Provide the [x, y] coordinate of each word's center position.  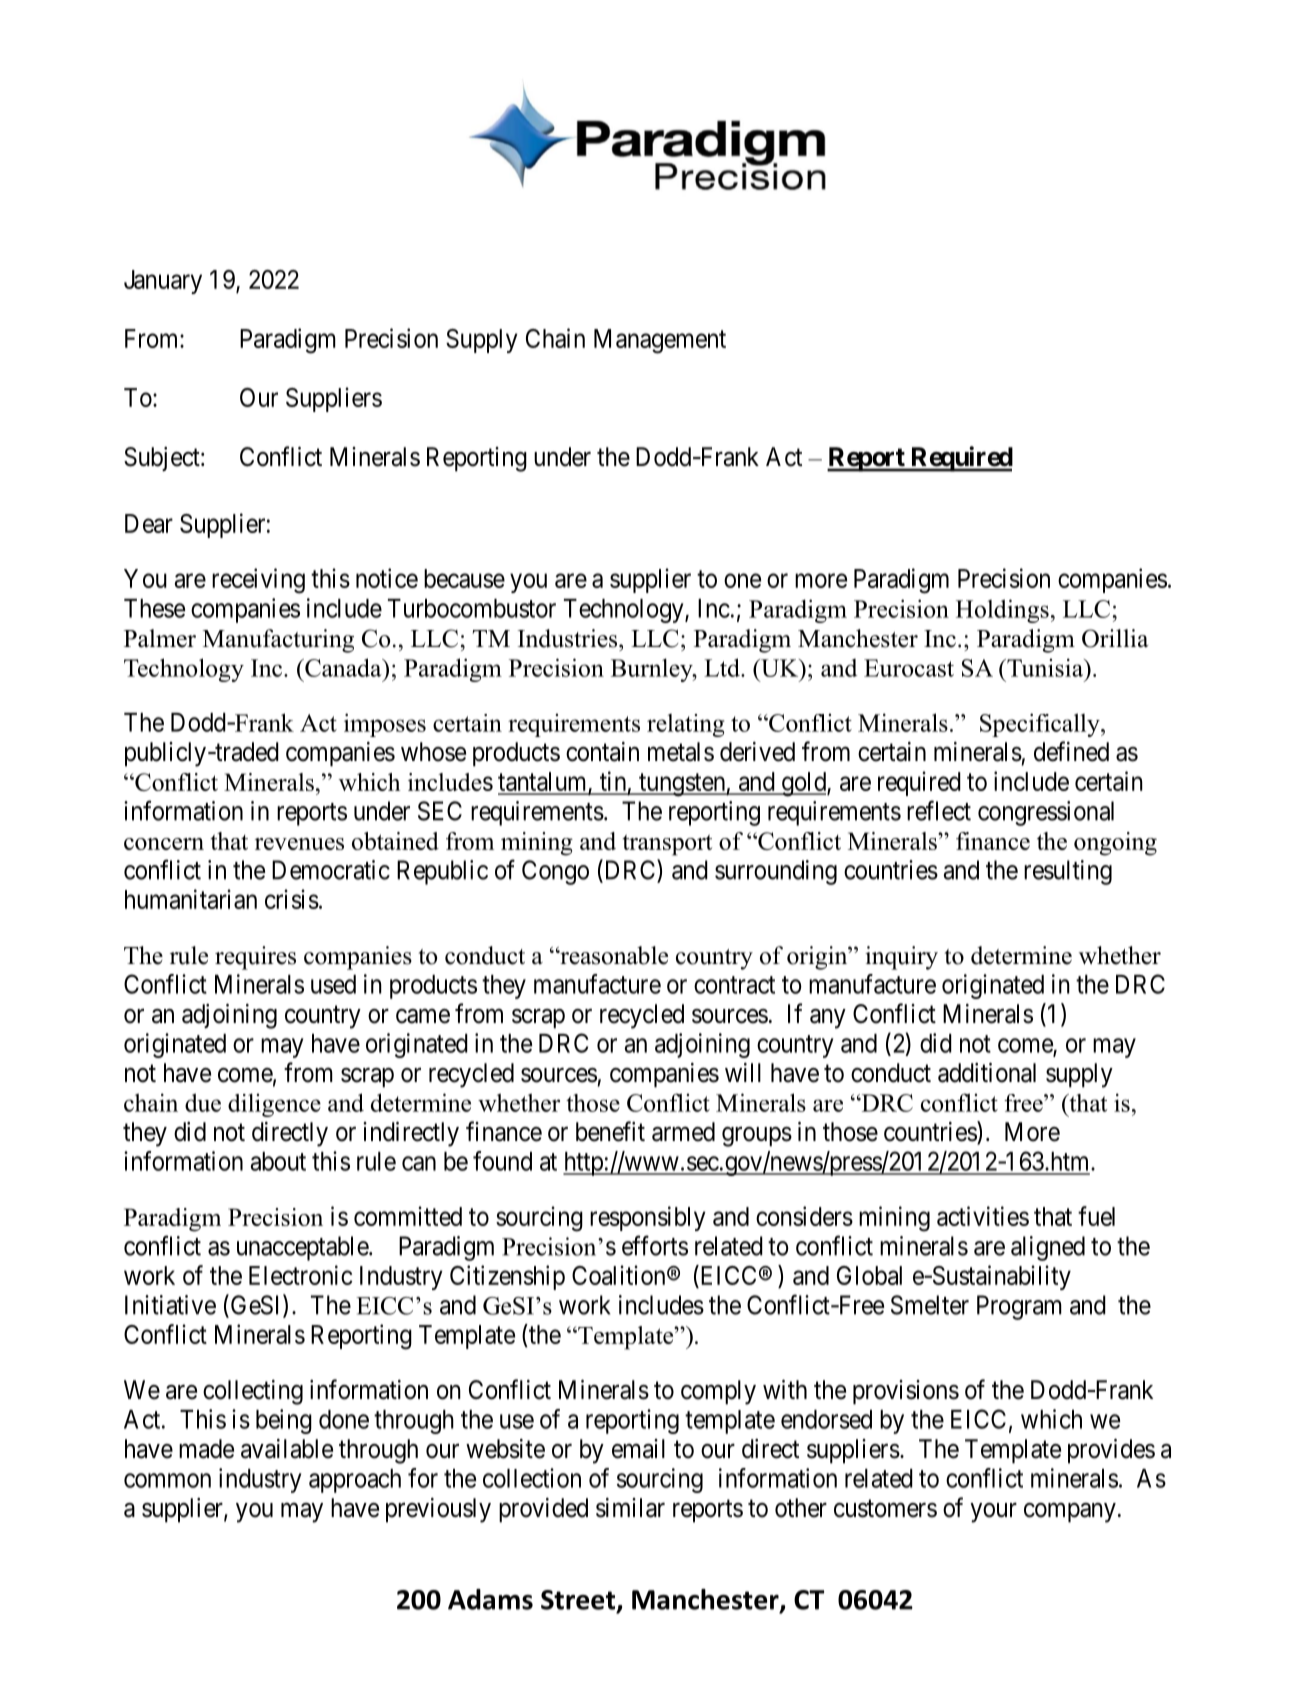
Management [660, 341]
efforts [655, 1245]
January [163, 282]
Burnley [653, 670]
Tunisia [1045, 667]
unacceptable [303, 1248]
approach [355, 1481]
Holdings [1002, 611]
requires [255, 958]
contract [734, 985]
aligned [1048, 1248]
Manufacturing [278, 641]
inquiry [901, 958]
